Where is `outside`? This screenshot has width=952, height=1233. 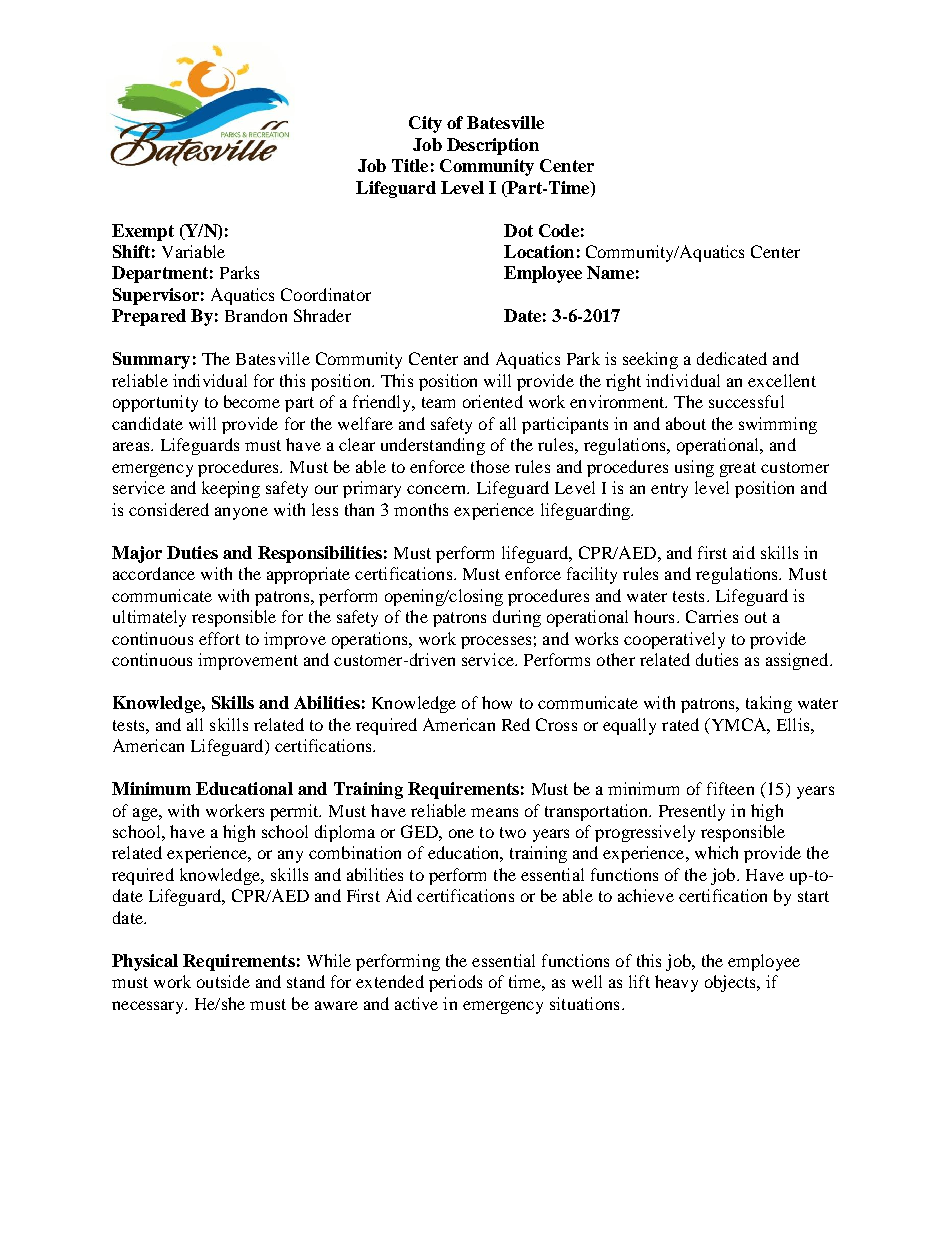
outside is located at coordinates (223, 981).
